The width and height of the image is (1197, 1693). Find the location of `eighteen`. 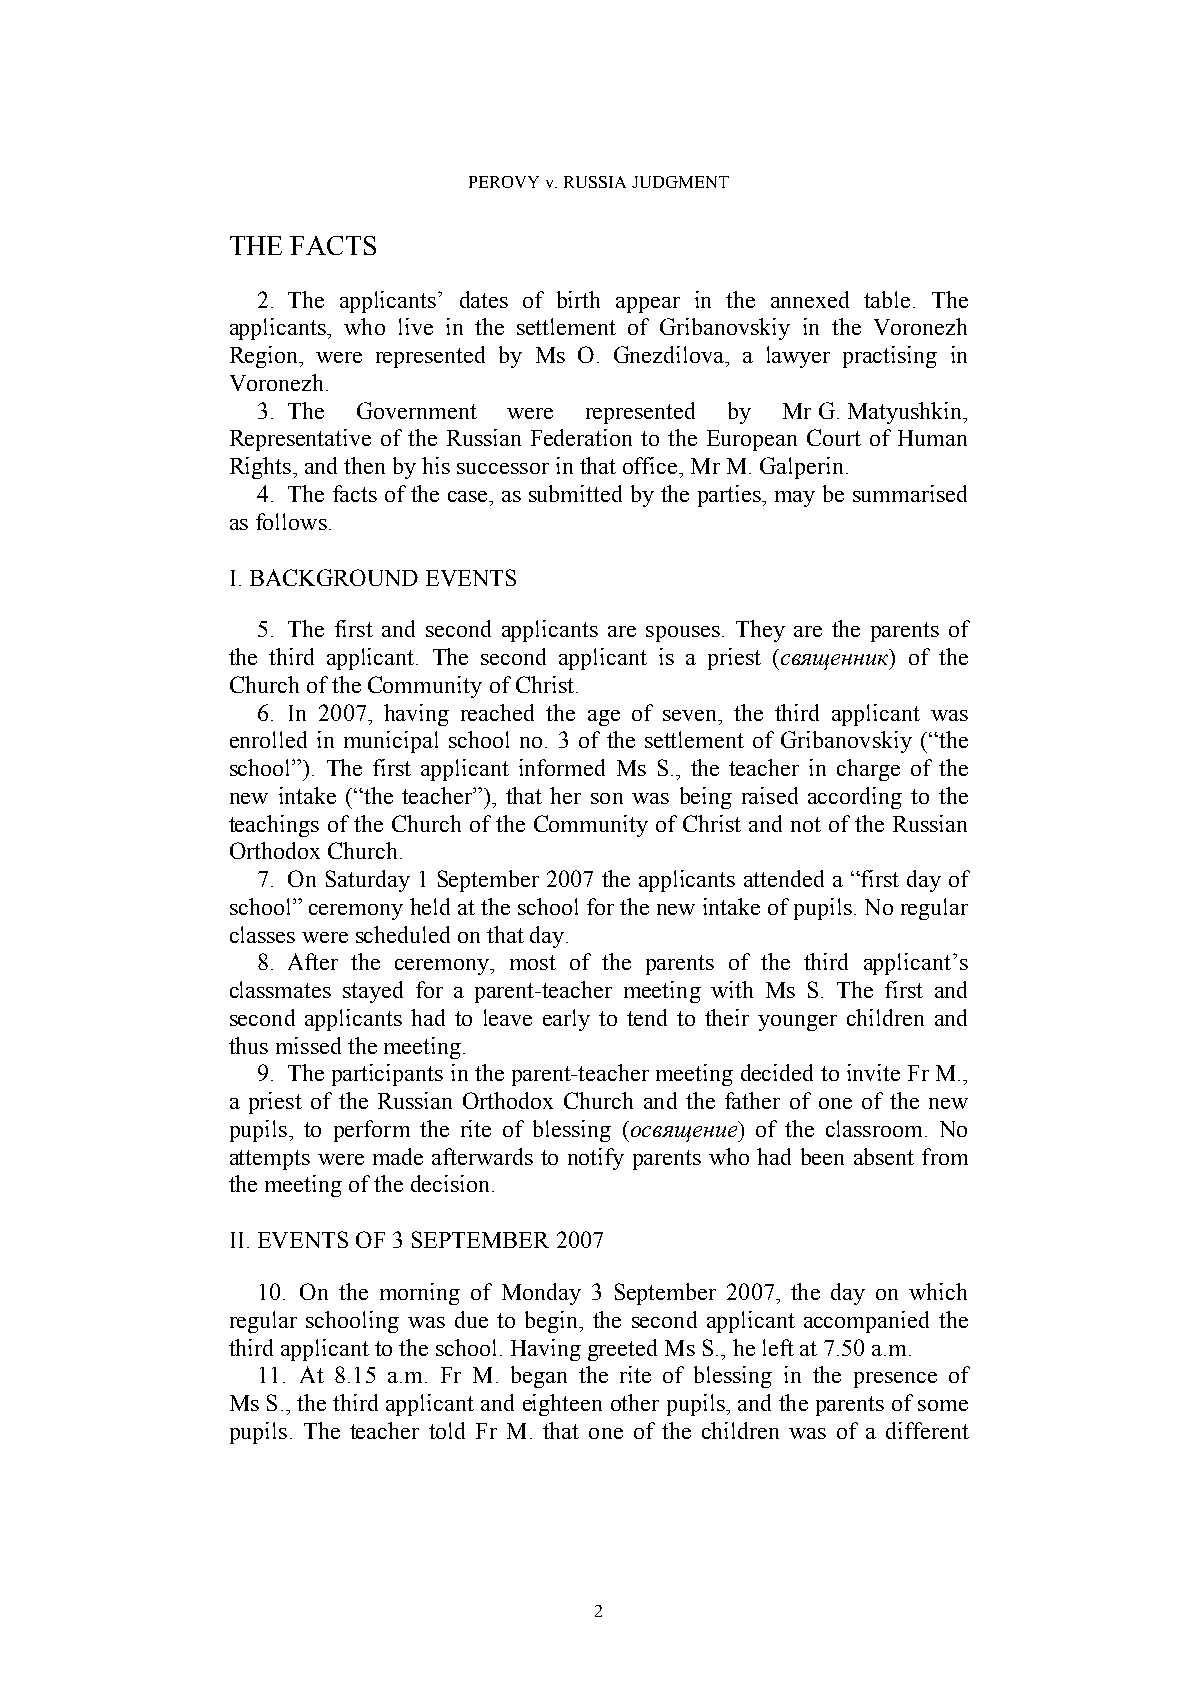

eighteen is located at coordinates (562, 1405).
